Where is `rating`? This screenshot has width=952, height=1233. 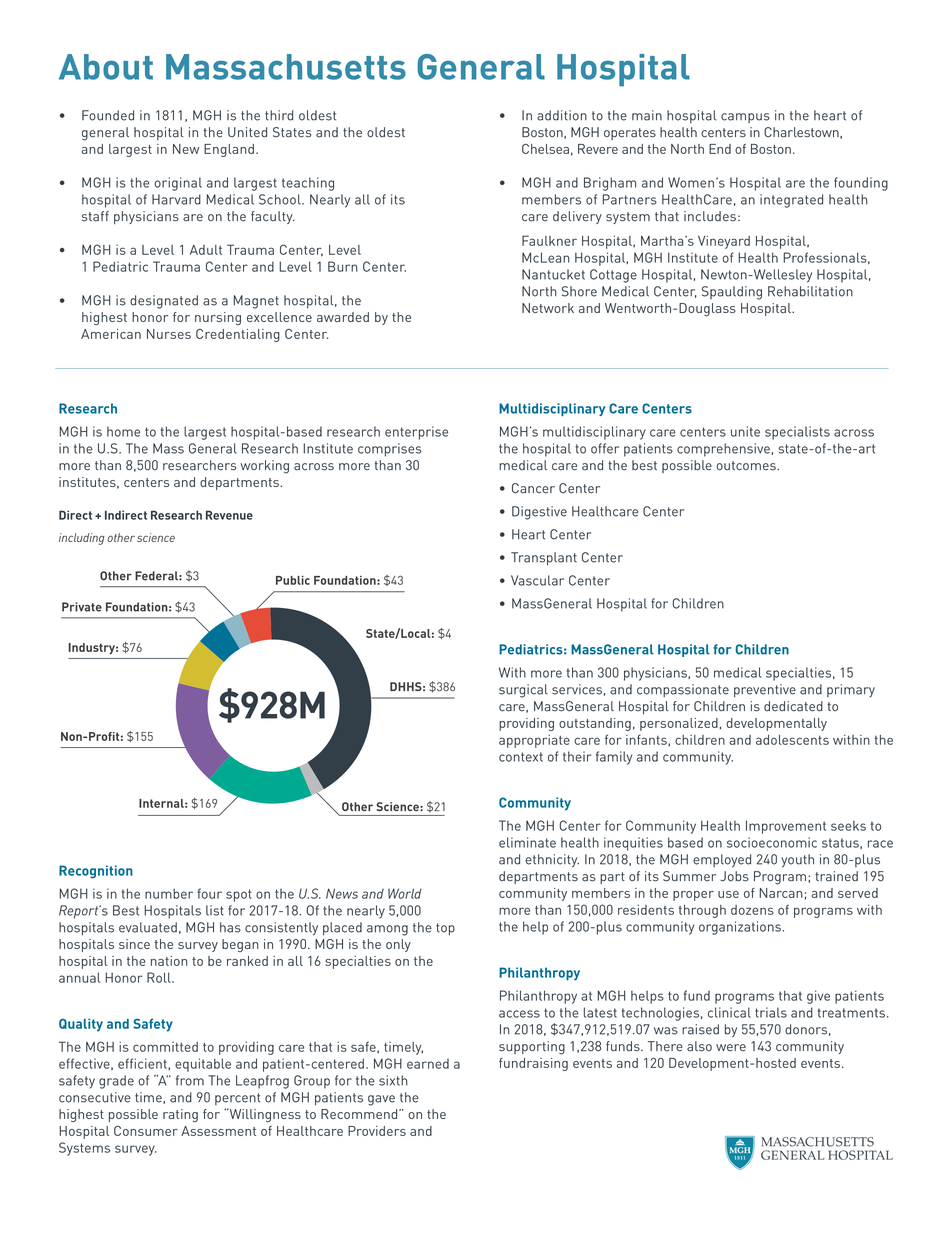 rating is located at coordinates (180, 1115).
